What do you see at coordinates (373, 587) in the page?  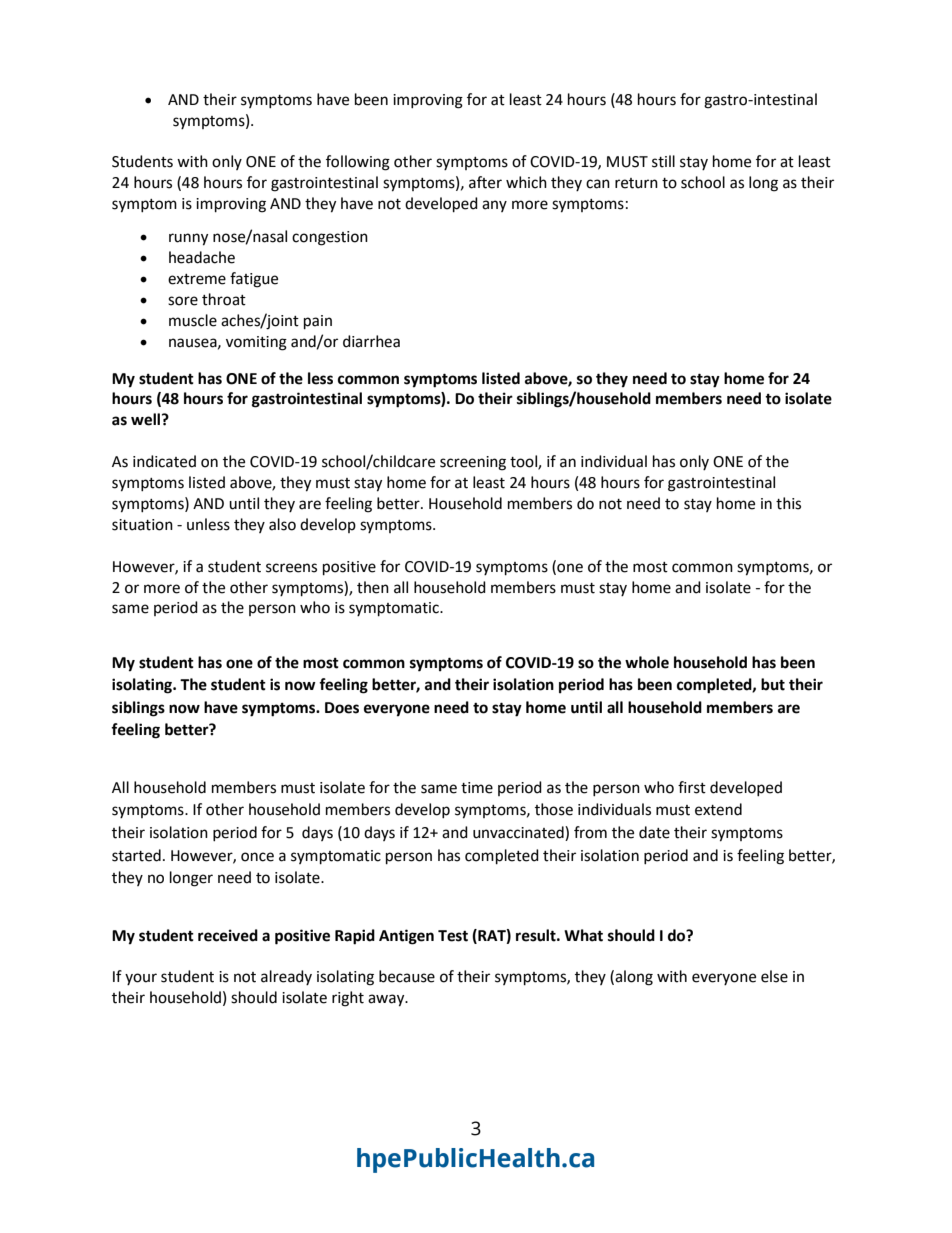 I see `then` at bounding box center [373, 587].
